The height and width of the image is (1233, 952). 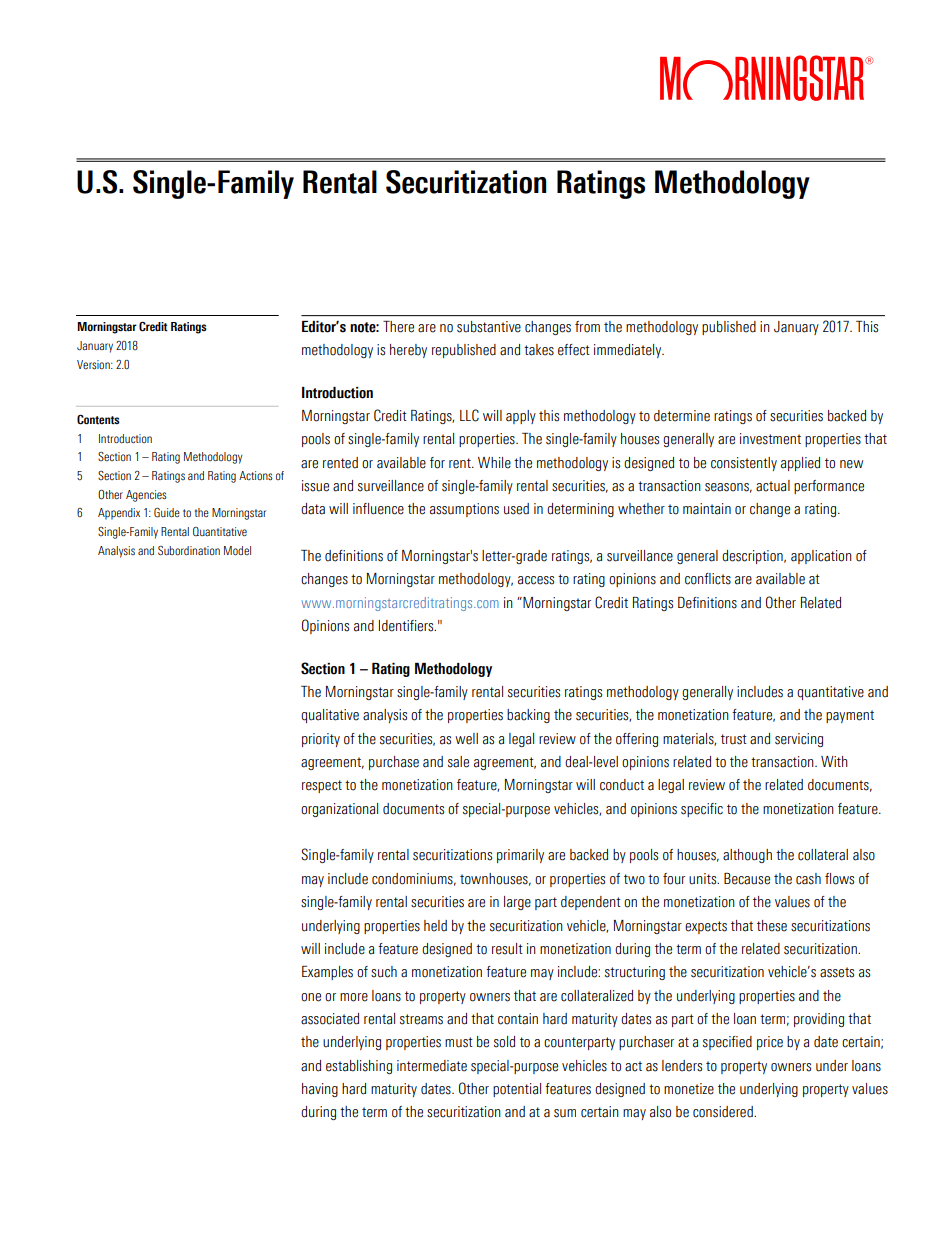 What do you see at coordinates (734, 739) in the image?
I see `trust` at bounding box center [734, 739].
